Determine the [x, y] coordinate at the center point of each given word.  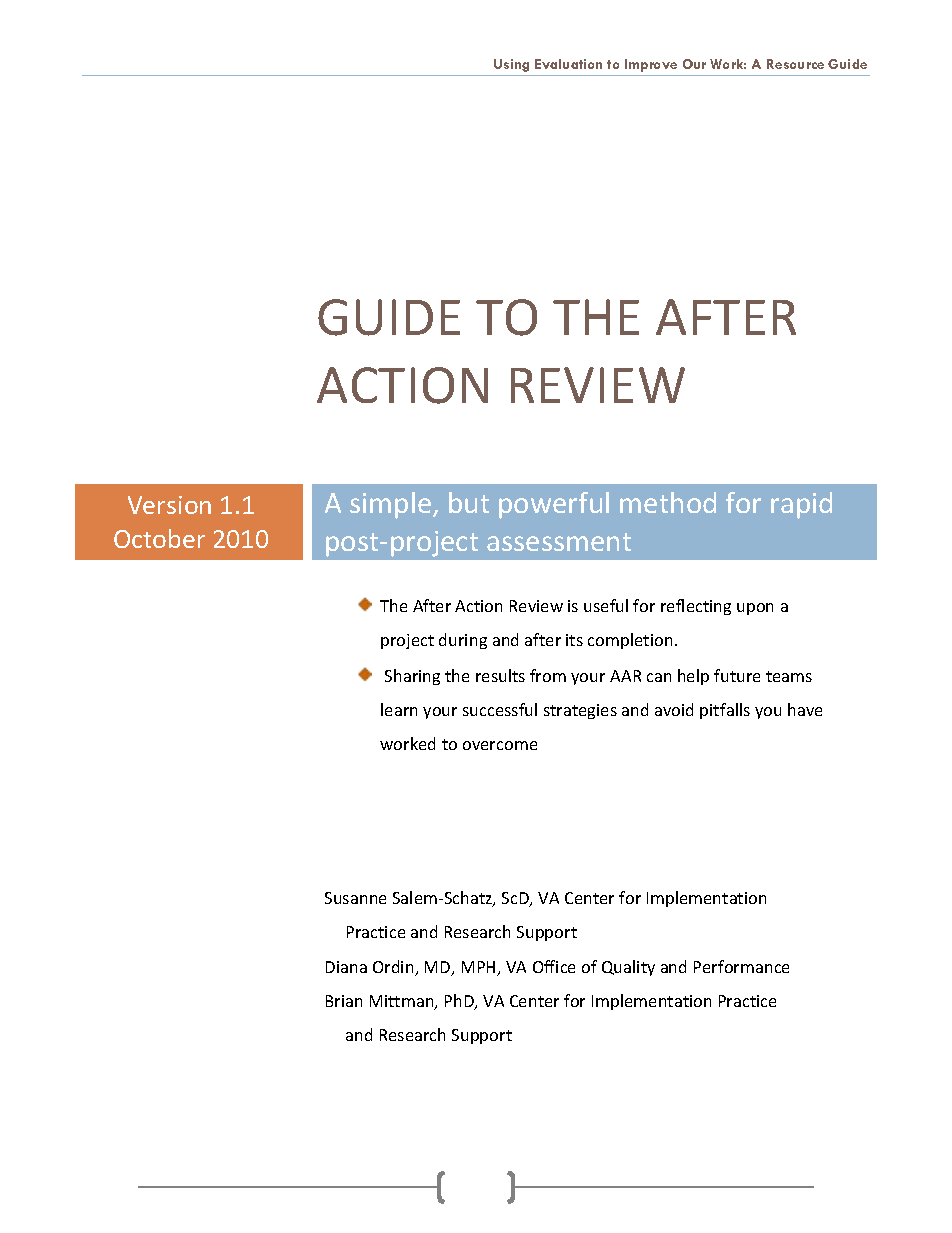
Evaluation [568, 64]
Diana [346, 967]
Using [511, 65]
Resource [795, 64]
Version [169, 505]
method [668, 502]
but [469, 502]
